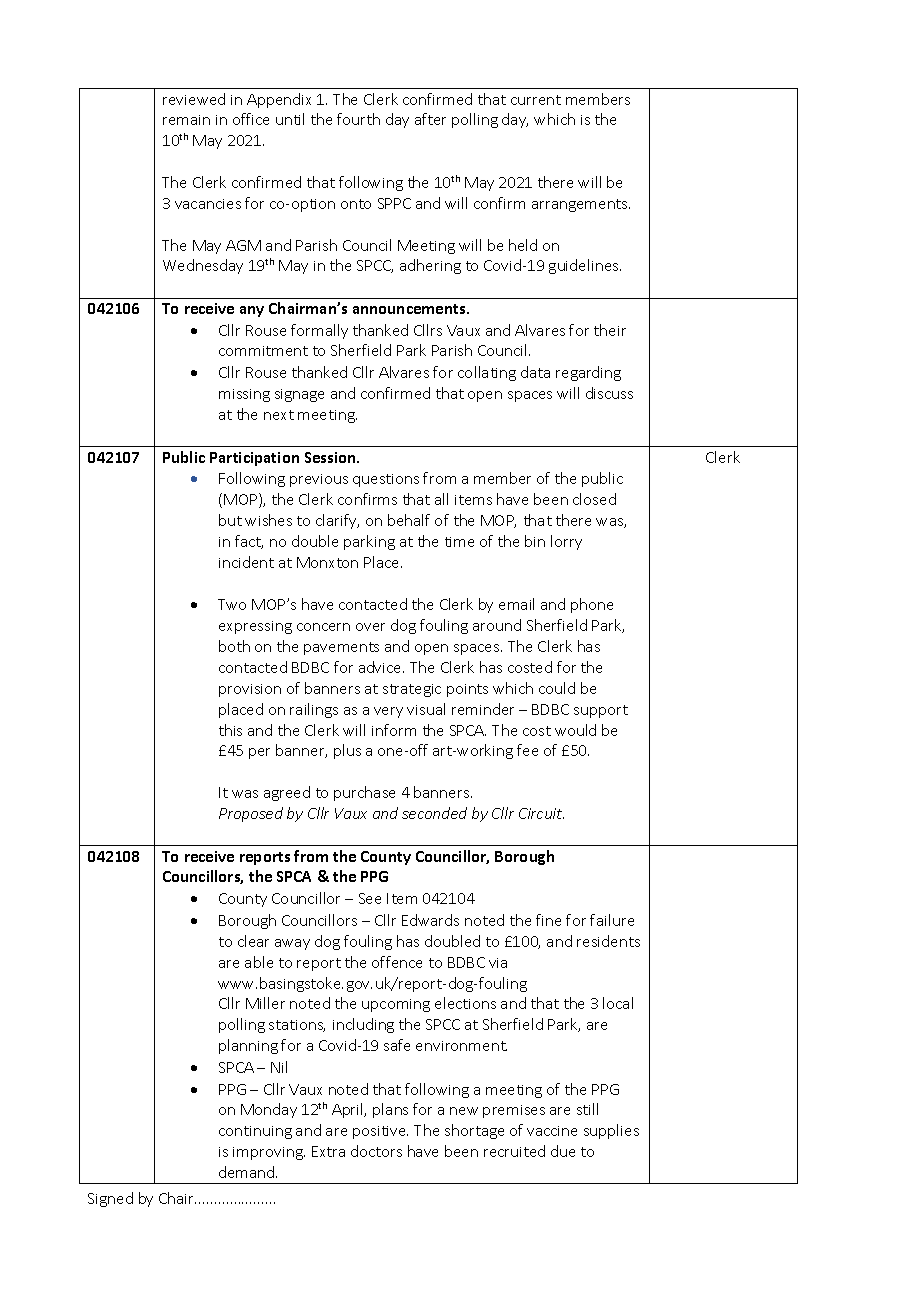 This image has width=924, height=1308. What do you see at coordinates (347, 751) in the image?
I see `plus` at bounding box center [347, 751].
